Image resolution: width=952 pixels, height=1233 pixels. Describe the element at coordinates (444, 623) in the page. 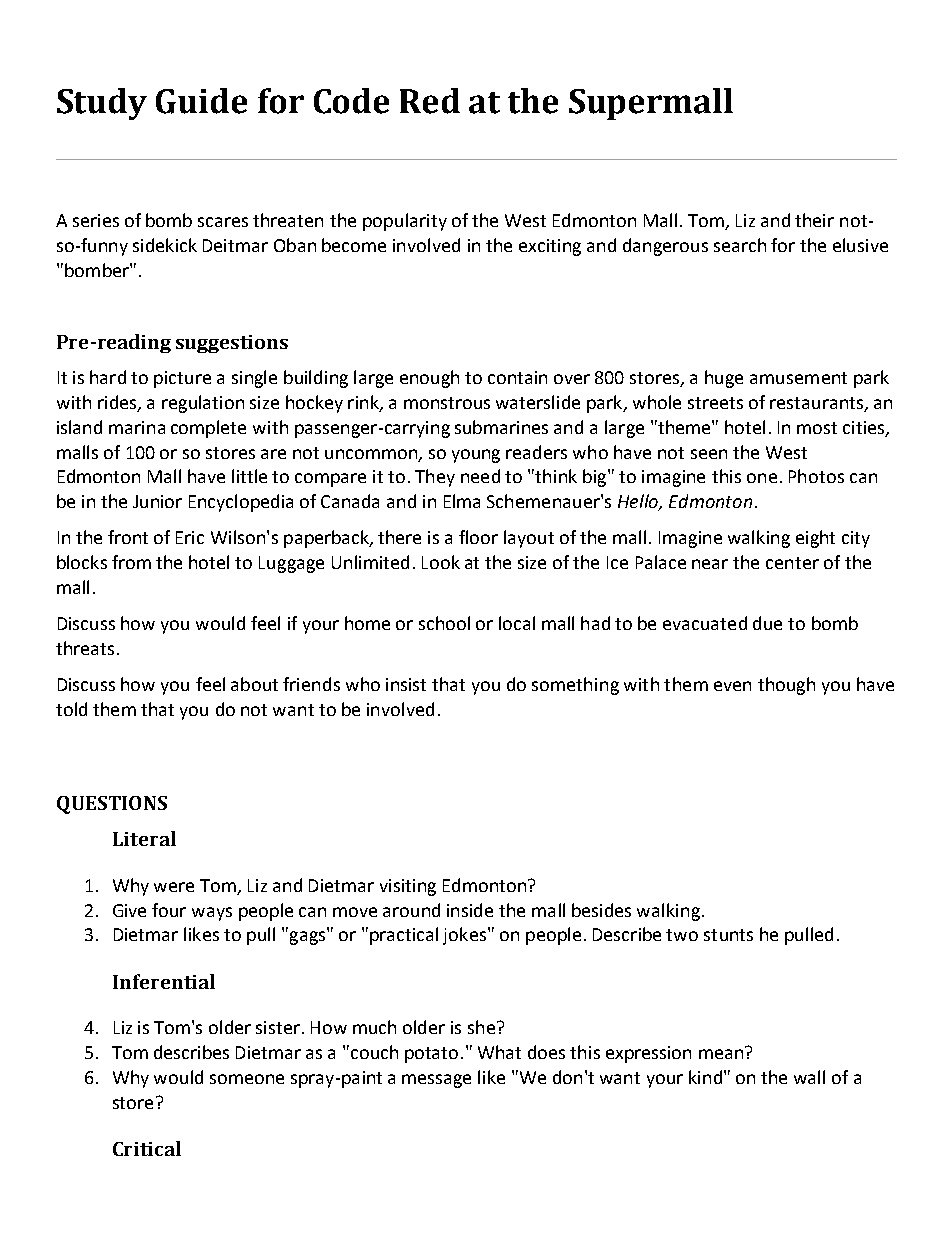

I see `school` at that location.
